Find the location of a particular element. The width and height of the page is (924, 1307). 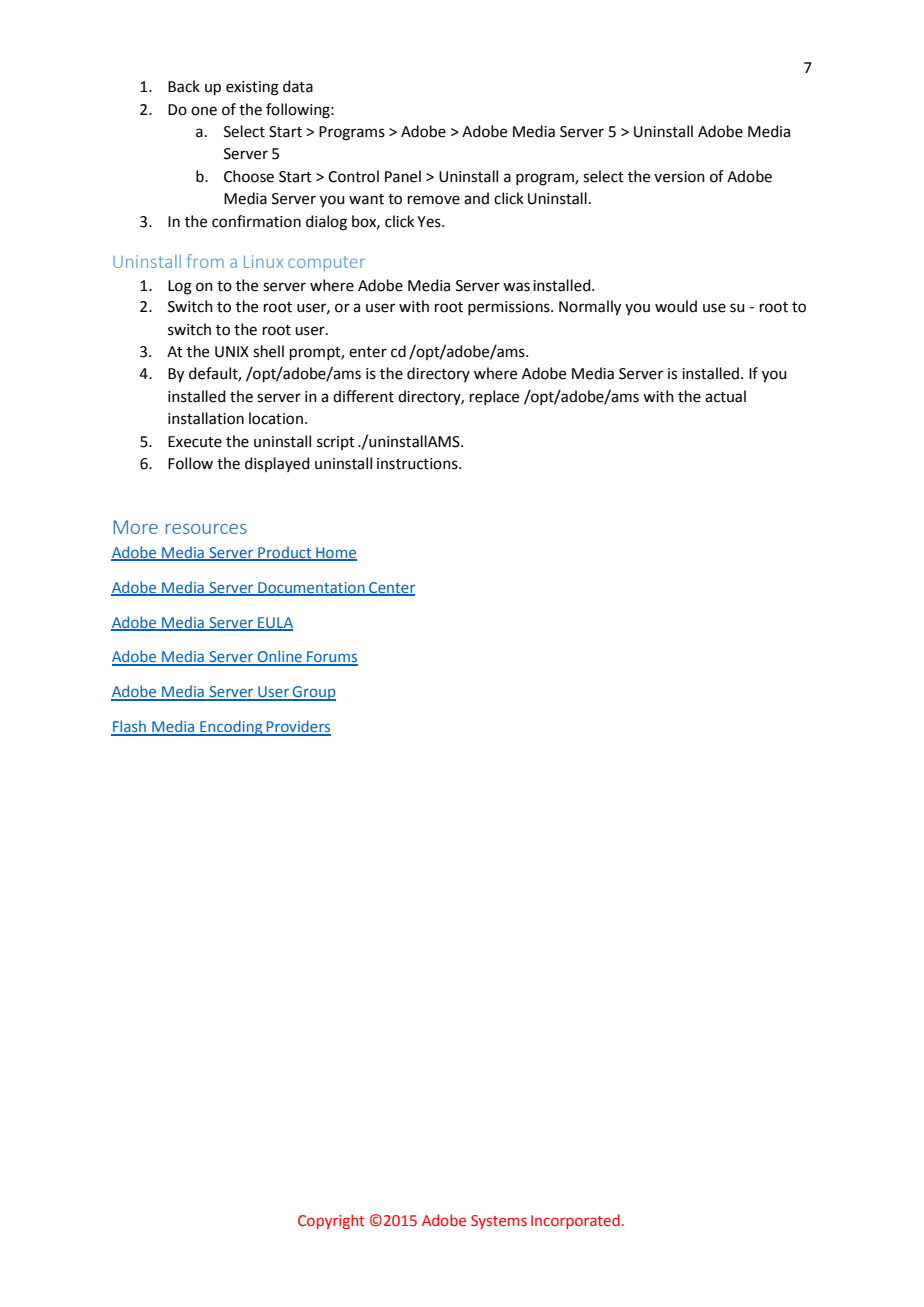

actual is located at coordinates (725, 396).
